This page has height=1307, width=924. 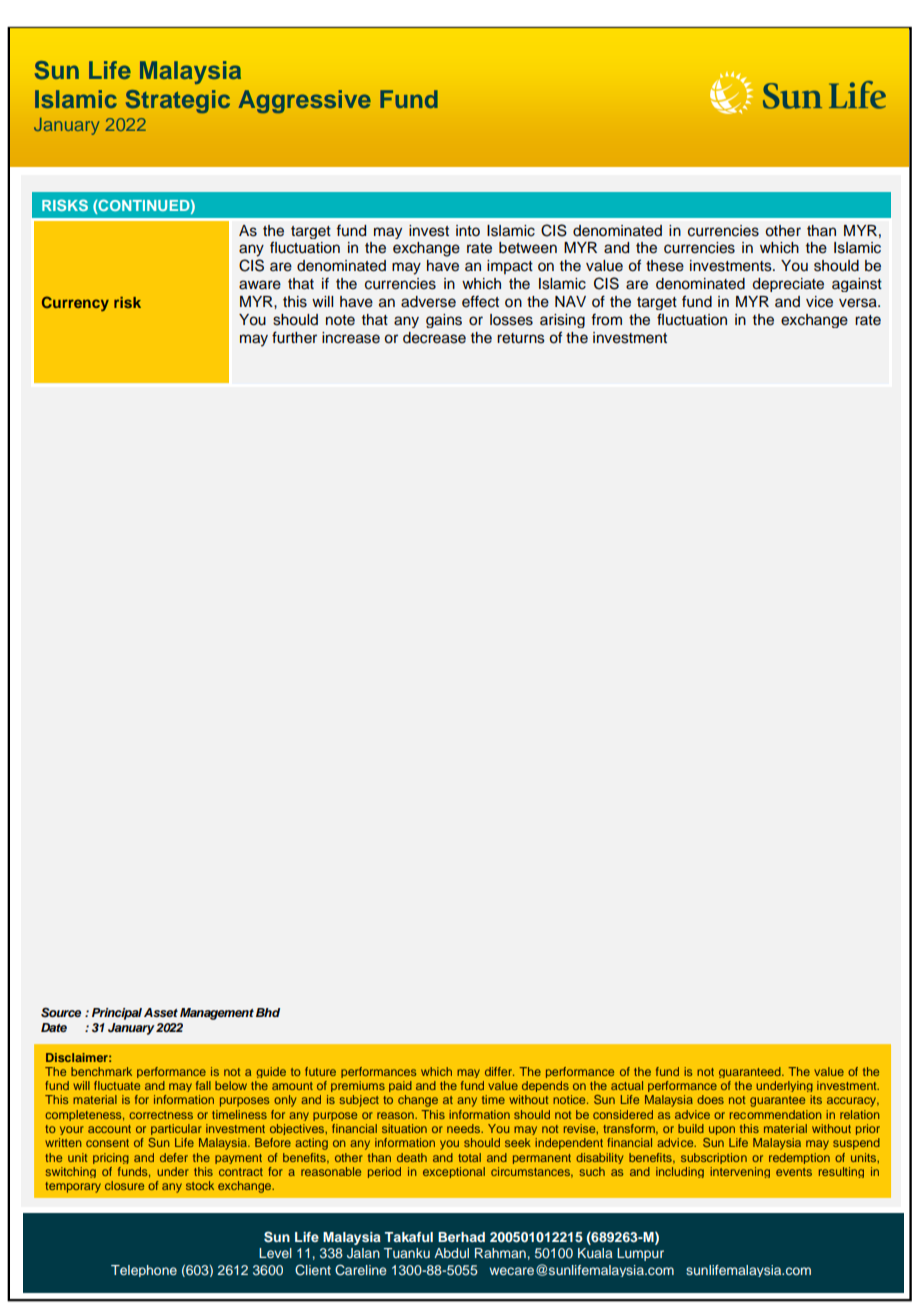 What do you see at coordinates (268, 1012) in the page?
I see `Bhd` at bounding box center [268, 1012].
